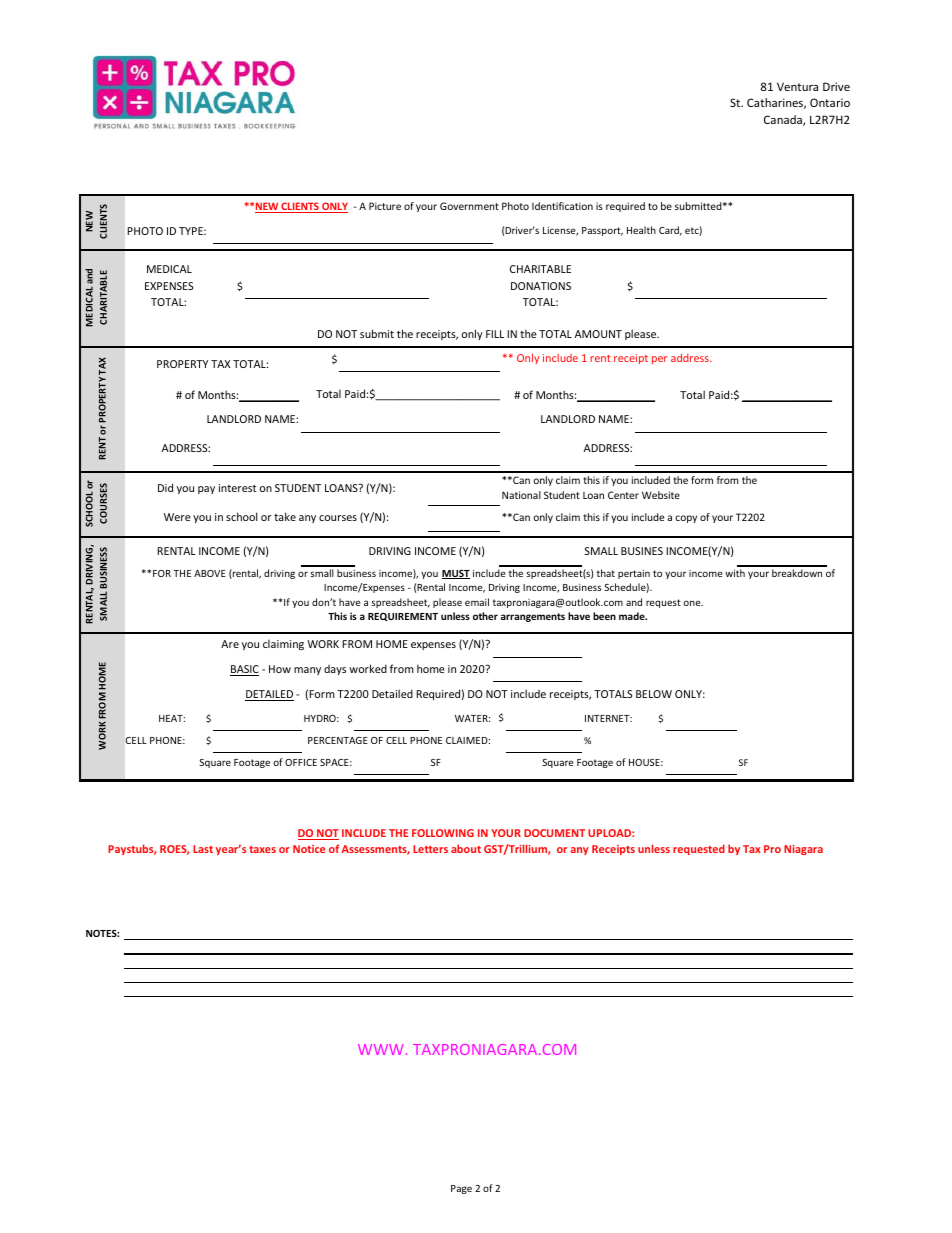  What do you see at coordinates (784, 120) in the page?
I see `Canada` at bounding box center [784, 120].
